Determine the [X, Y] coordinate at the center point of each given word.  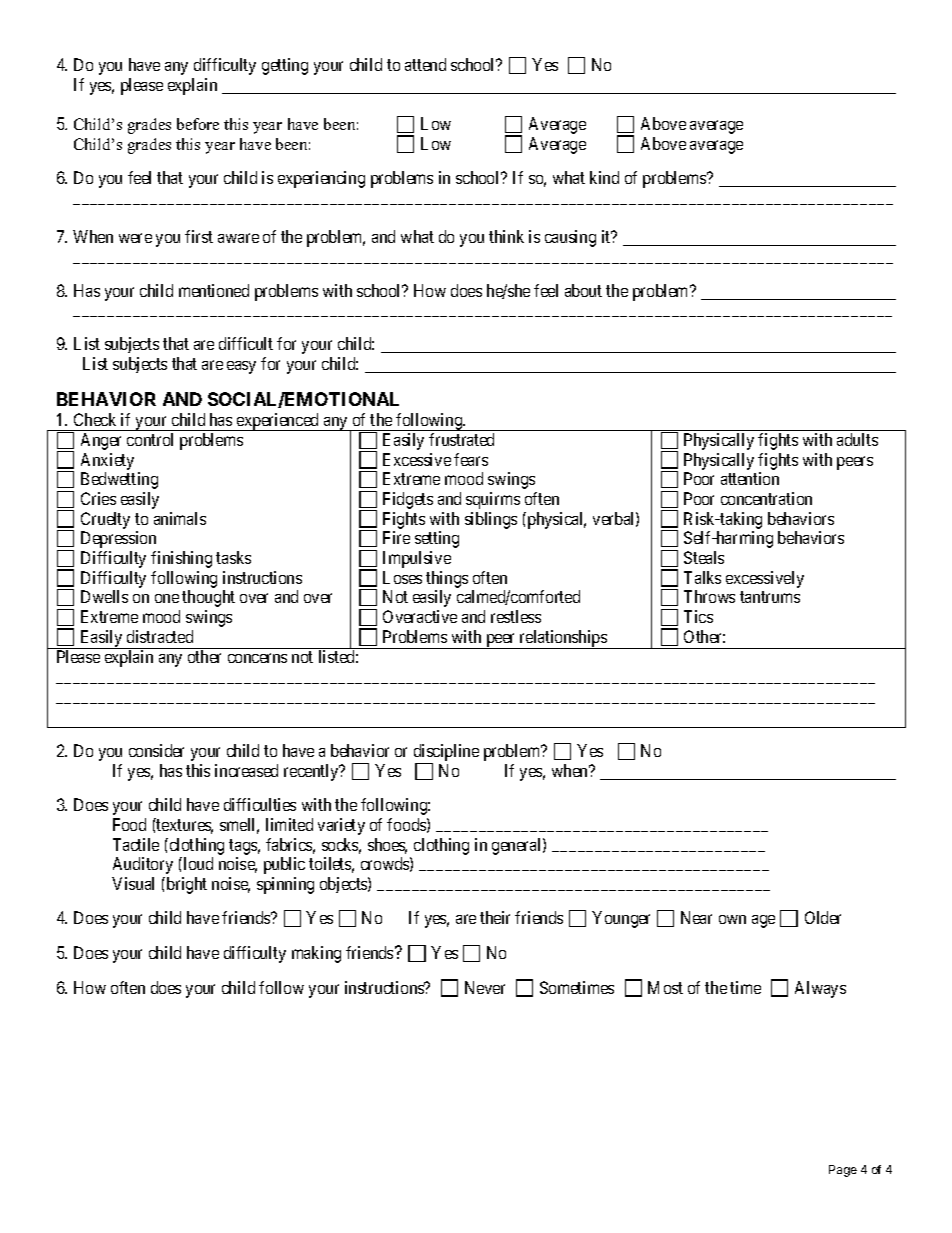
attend [425, 64]
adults [857, 439]
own [732, 919]
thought [208, 598]
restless [516, 616]
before [198, 124]
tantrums [770, 597]
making [316, 954]
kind [604, 177]
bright [185, 885]
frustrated [461, 439]
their [495, 917]
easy [241, 367]
